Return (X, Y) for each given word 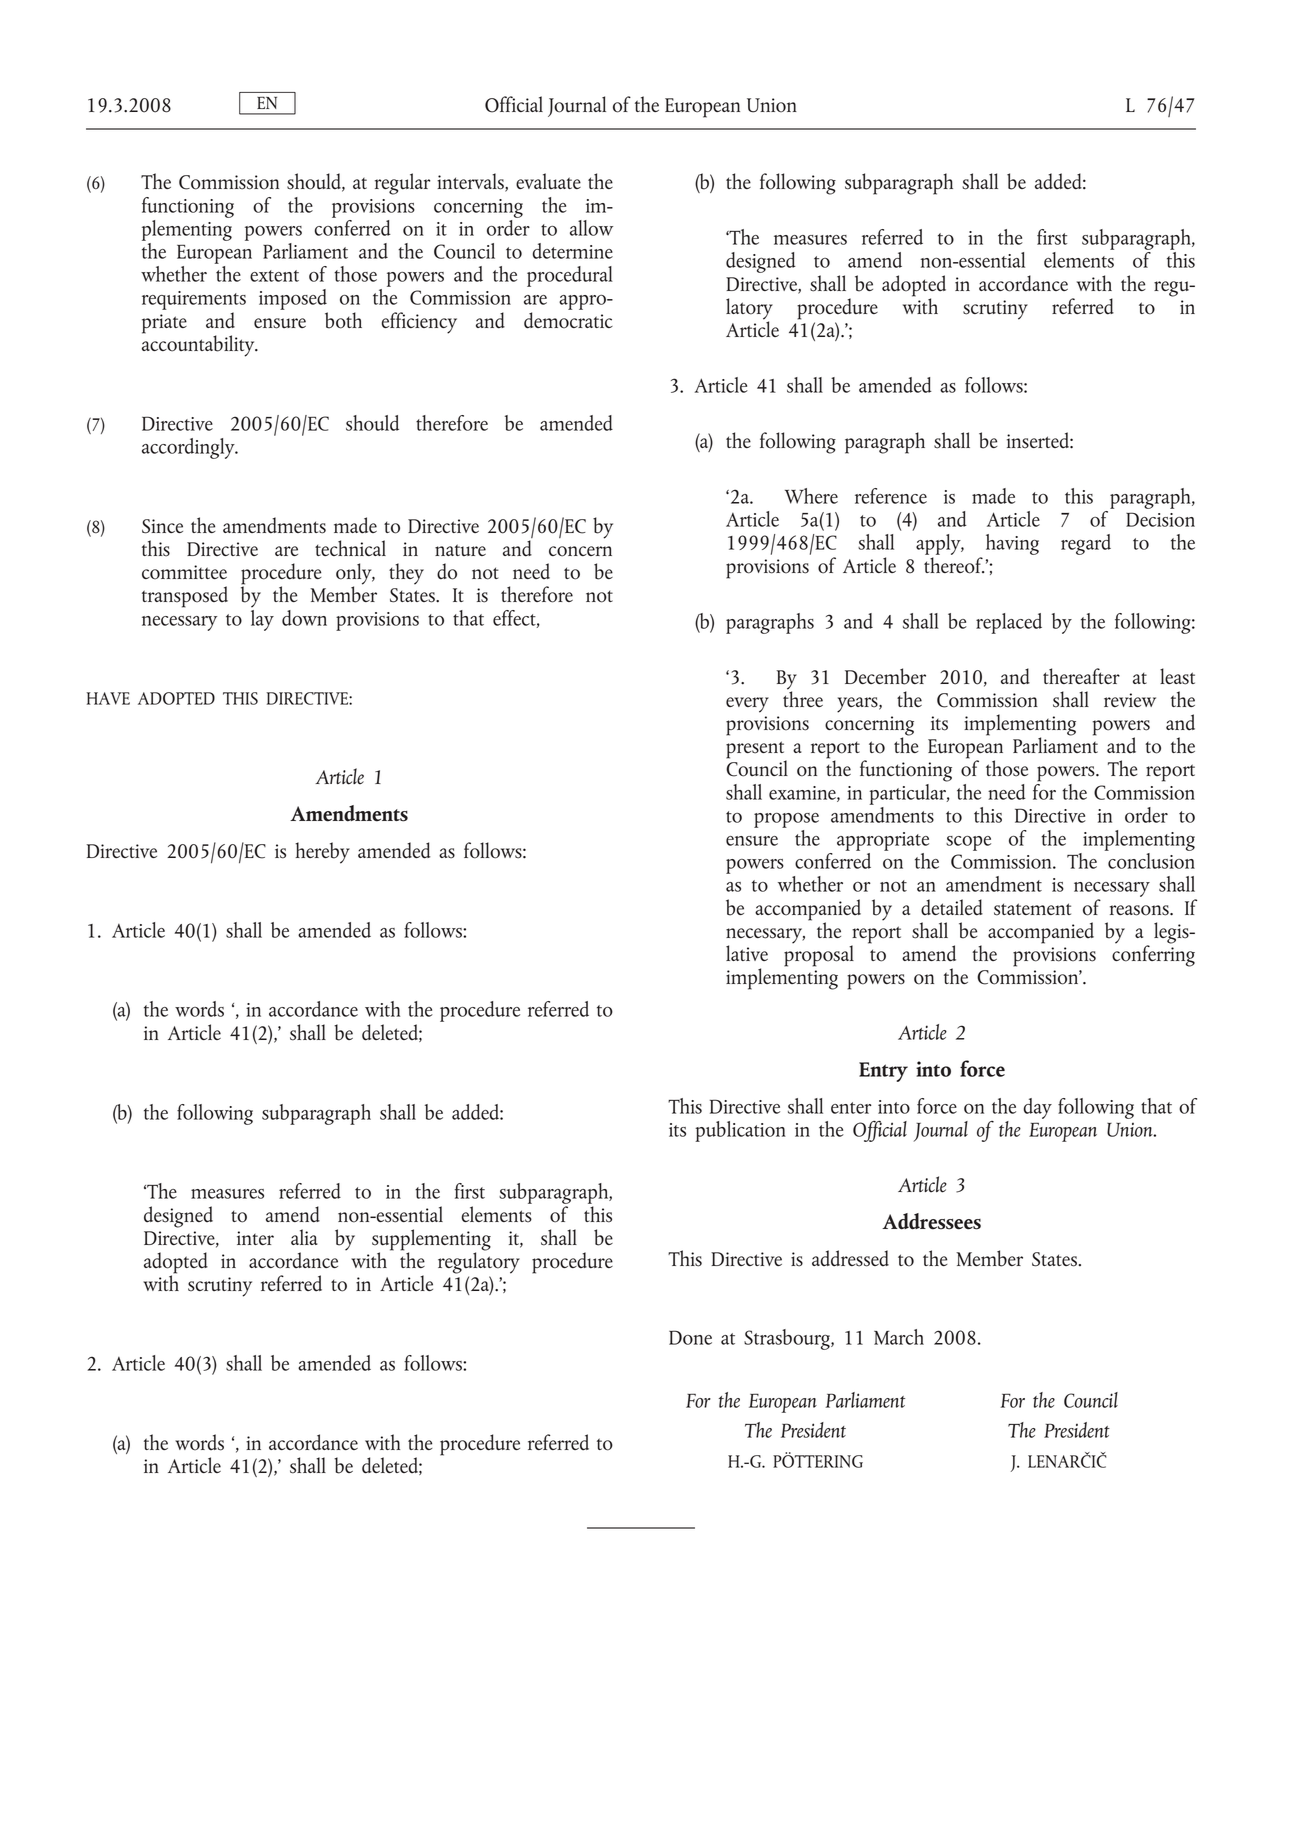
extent (274, 276)
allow (591, 228)
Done (690, 1337)
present (756, 751)
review (1130, 700)
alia (304, 1237)
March (899, 1337)
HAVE (108, 698)
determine (573, 251)
